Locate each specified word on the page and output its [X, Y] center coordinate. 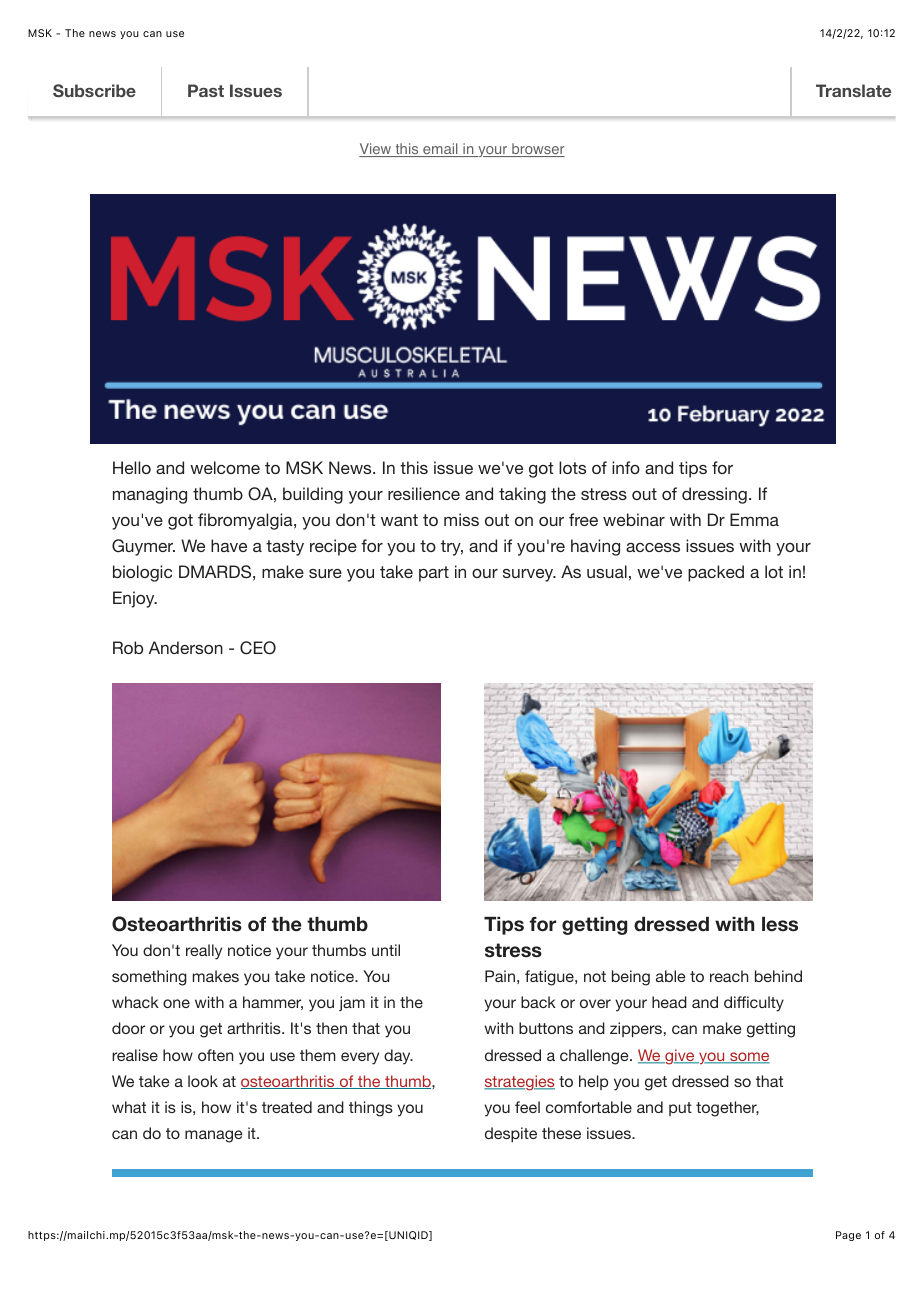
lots [572, 467]
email [440, 150]
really [204, 952]
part [434, 574]
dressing [714, 495]
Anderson [186, 647]
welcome [225, 467]
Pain [500, 976]
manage [213, 1136]
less [780, 924]
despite [511, 1134]
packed [716, 573]
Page [848, 1236]
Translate [853, 90]
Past [206, 90]
